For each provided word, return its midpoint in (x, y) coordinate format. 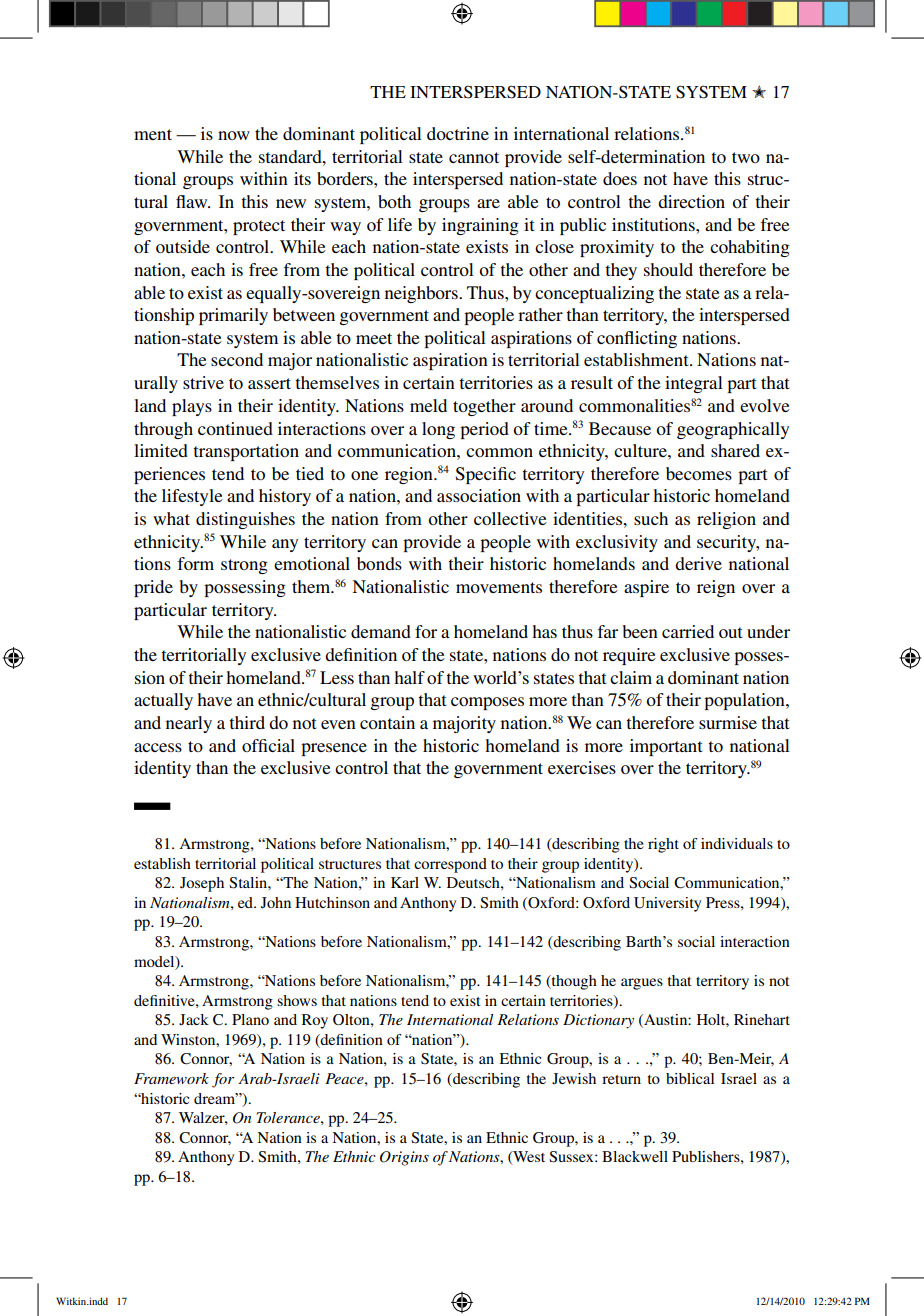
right (663, 845)
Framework (171, 1078)
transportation (246, 452)
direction (691, 201)
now (234, 135)
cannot (474, 157)
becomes (699, 473)
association (479, 495)
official (268, 745)
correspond (450, 865)
